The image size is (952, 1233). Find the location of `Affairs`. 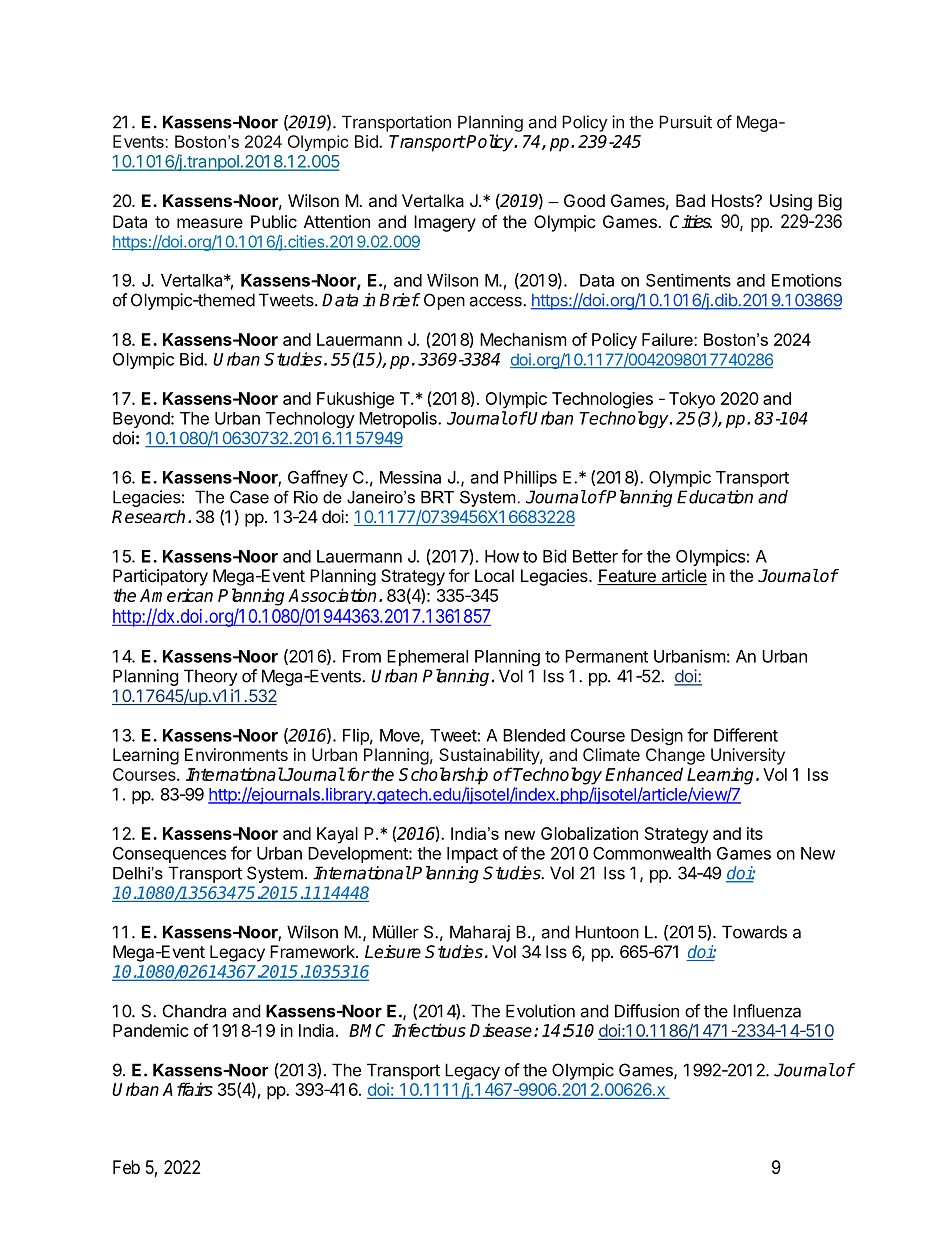

Affairs is located at coordinates (188, 1089).
